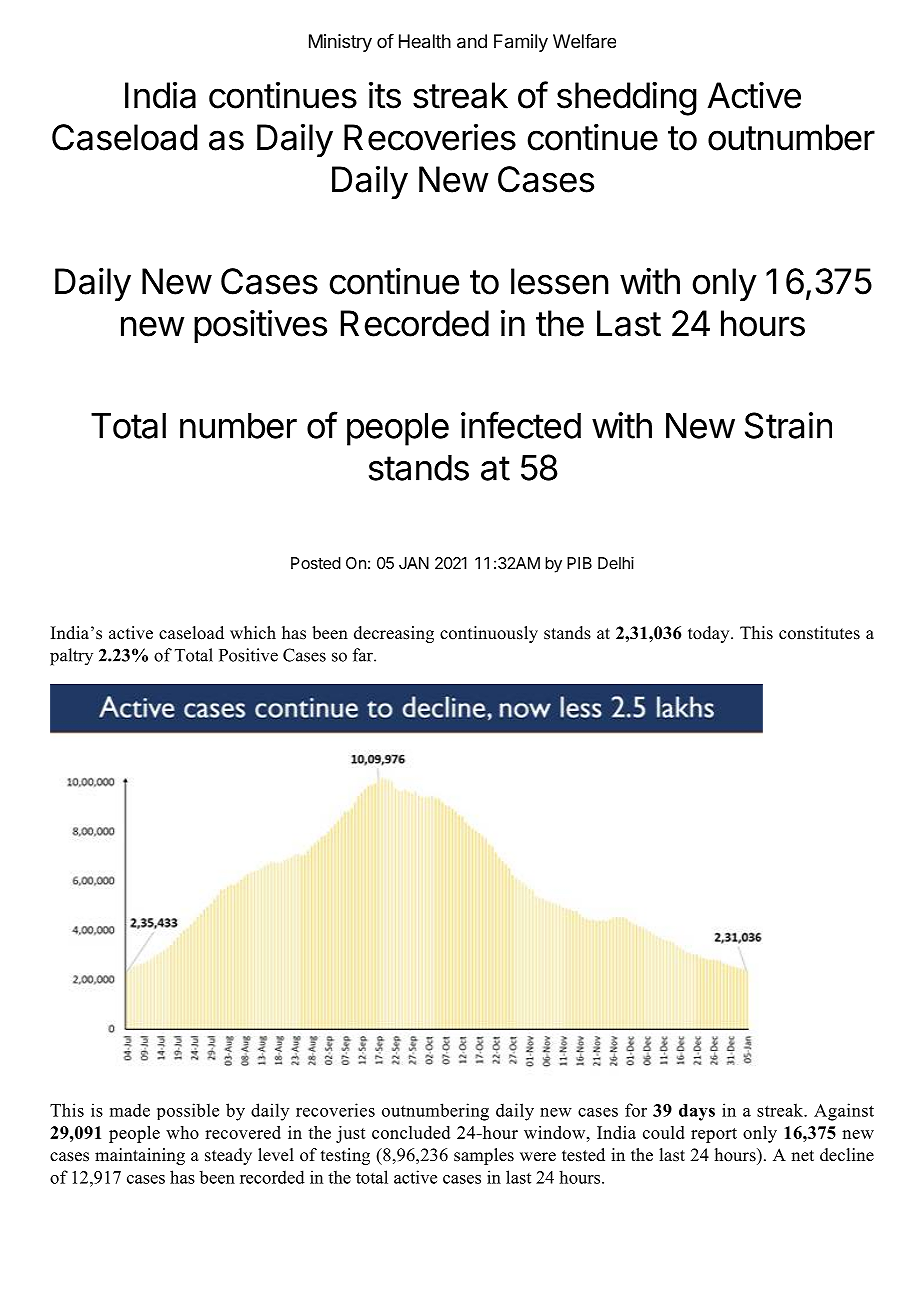 The height and width of the screenshot is (1308, 924). Describe the element at coordinates (710, 634) in the screenshot. I see `today` at that location.
